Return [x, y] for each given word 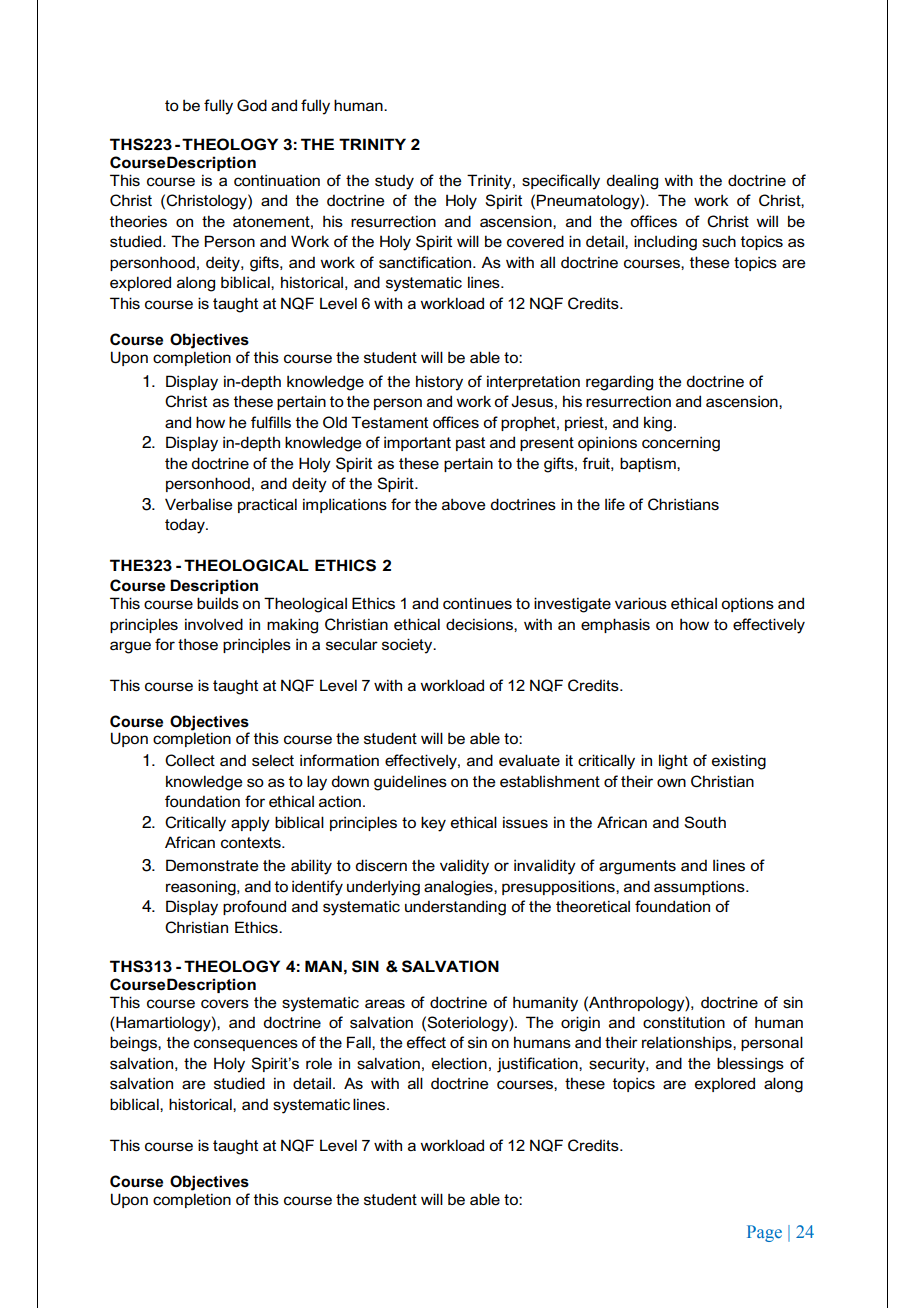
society [408, 646]
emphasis [615, 625]
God [252, 105]
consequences [246, 1045]
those [198, 644]
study [394, 182]
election [459, 1063]
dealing [632, 182]
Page [764, 1233]
